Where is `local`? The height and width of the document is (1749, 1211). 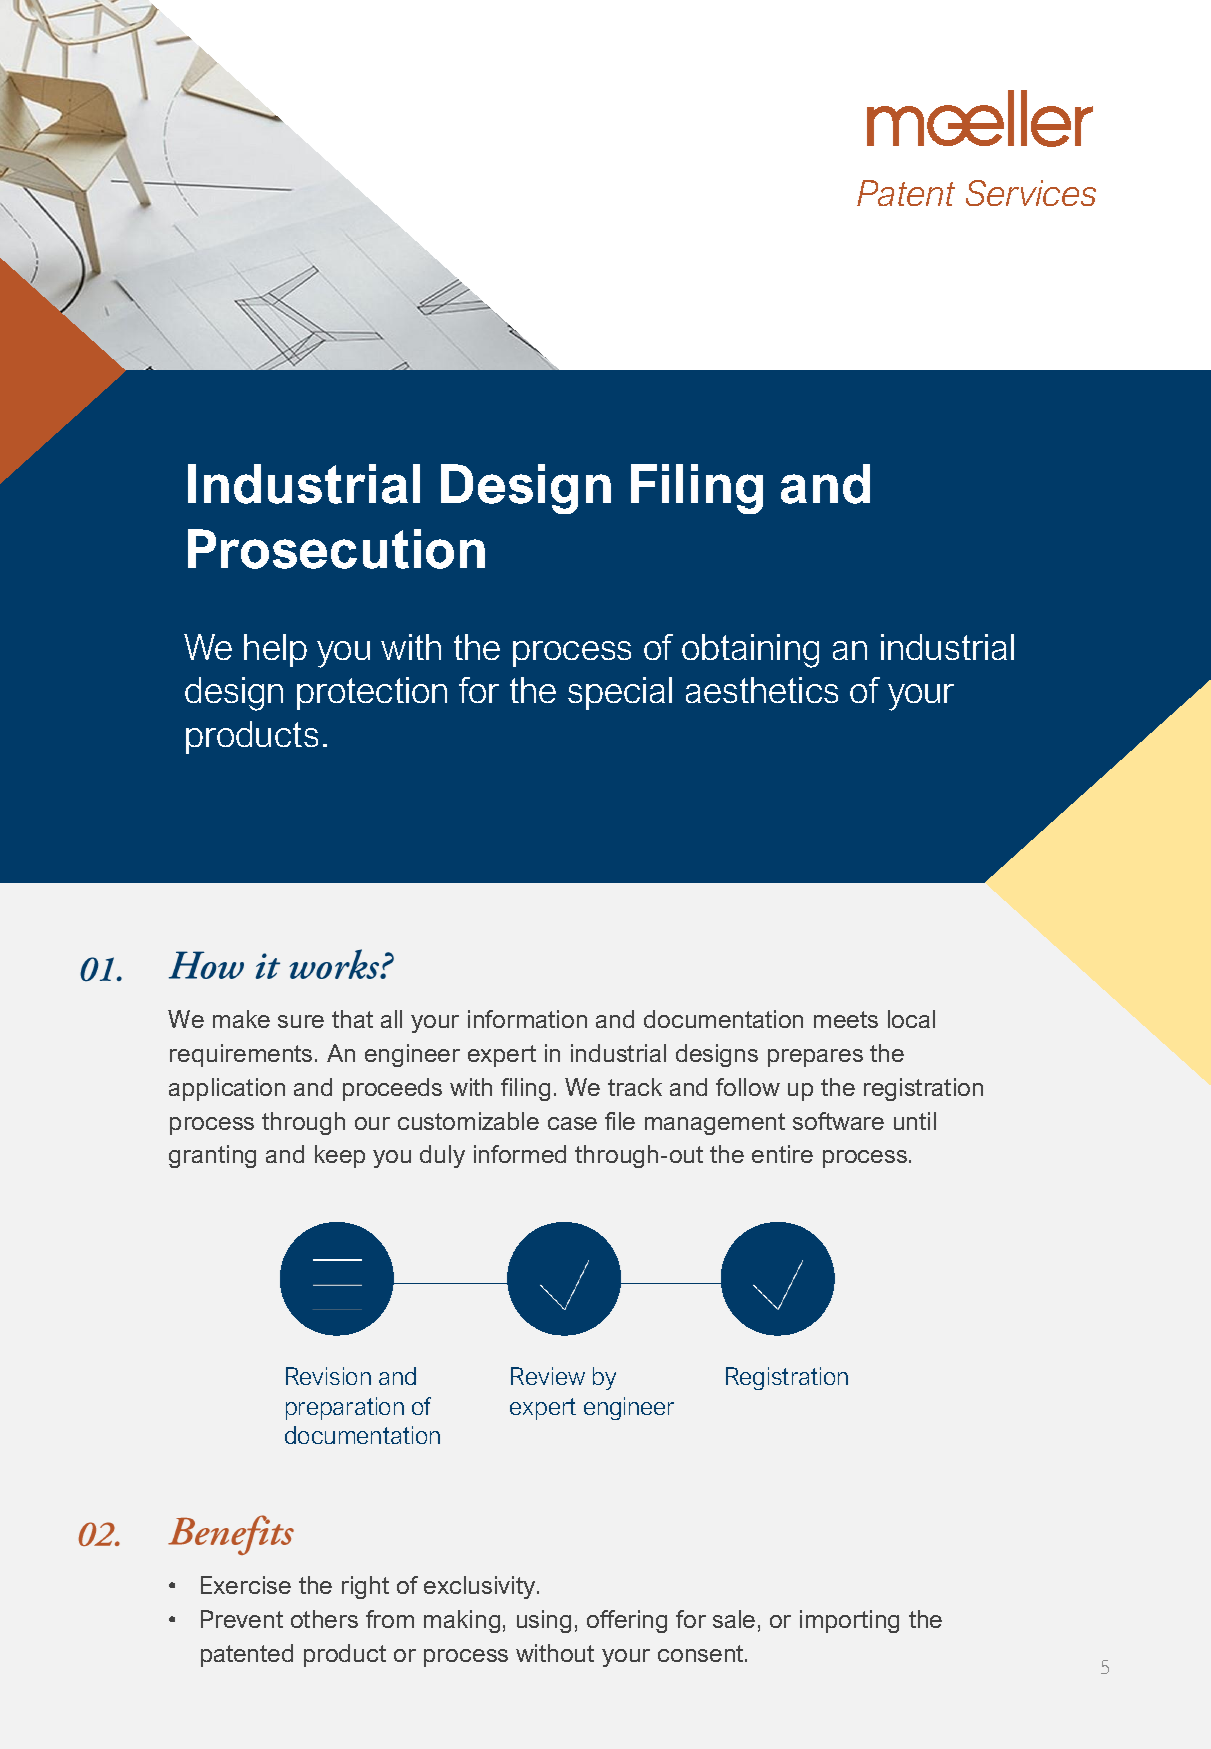 local is located at coordinates (911, 1019).
